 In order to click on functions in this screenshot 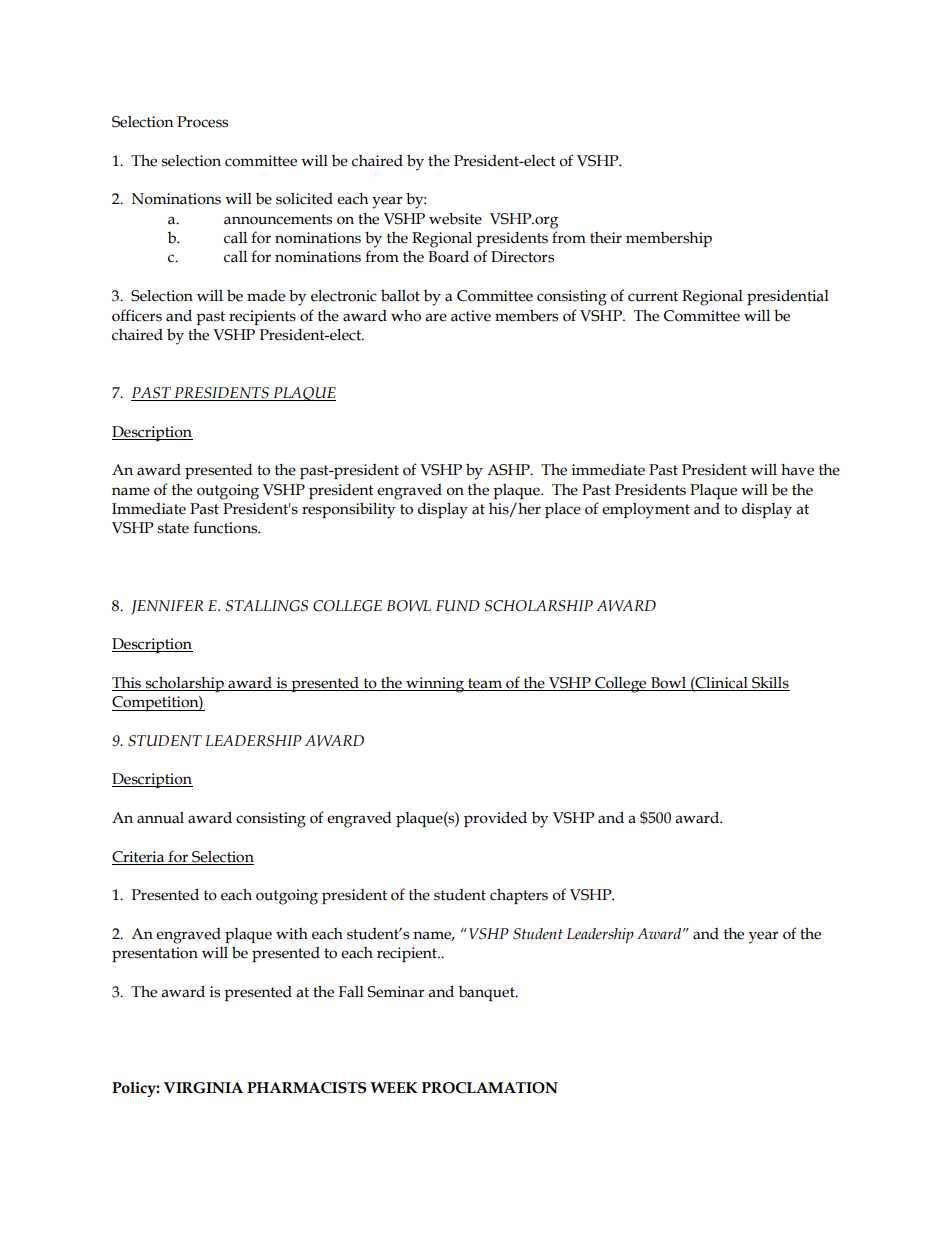, I will do `click(226, 527)`.
